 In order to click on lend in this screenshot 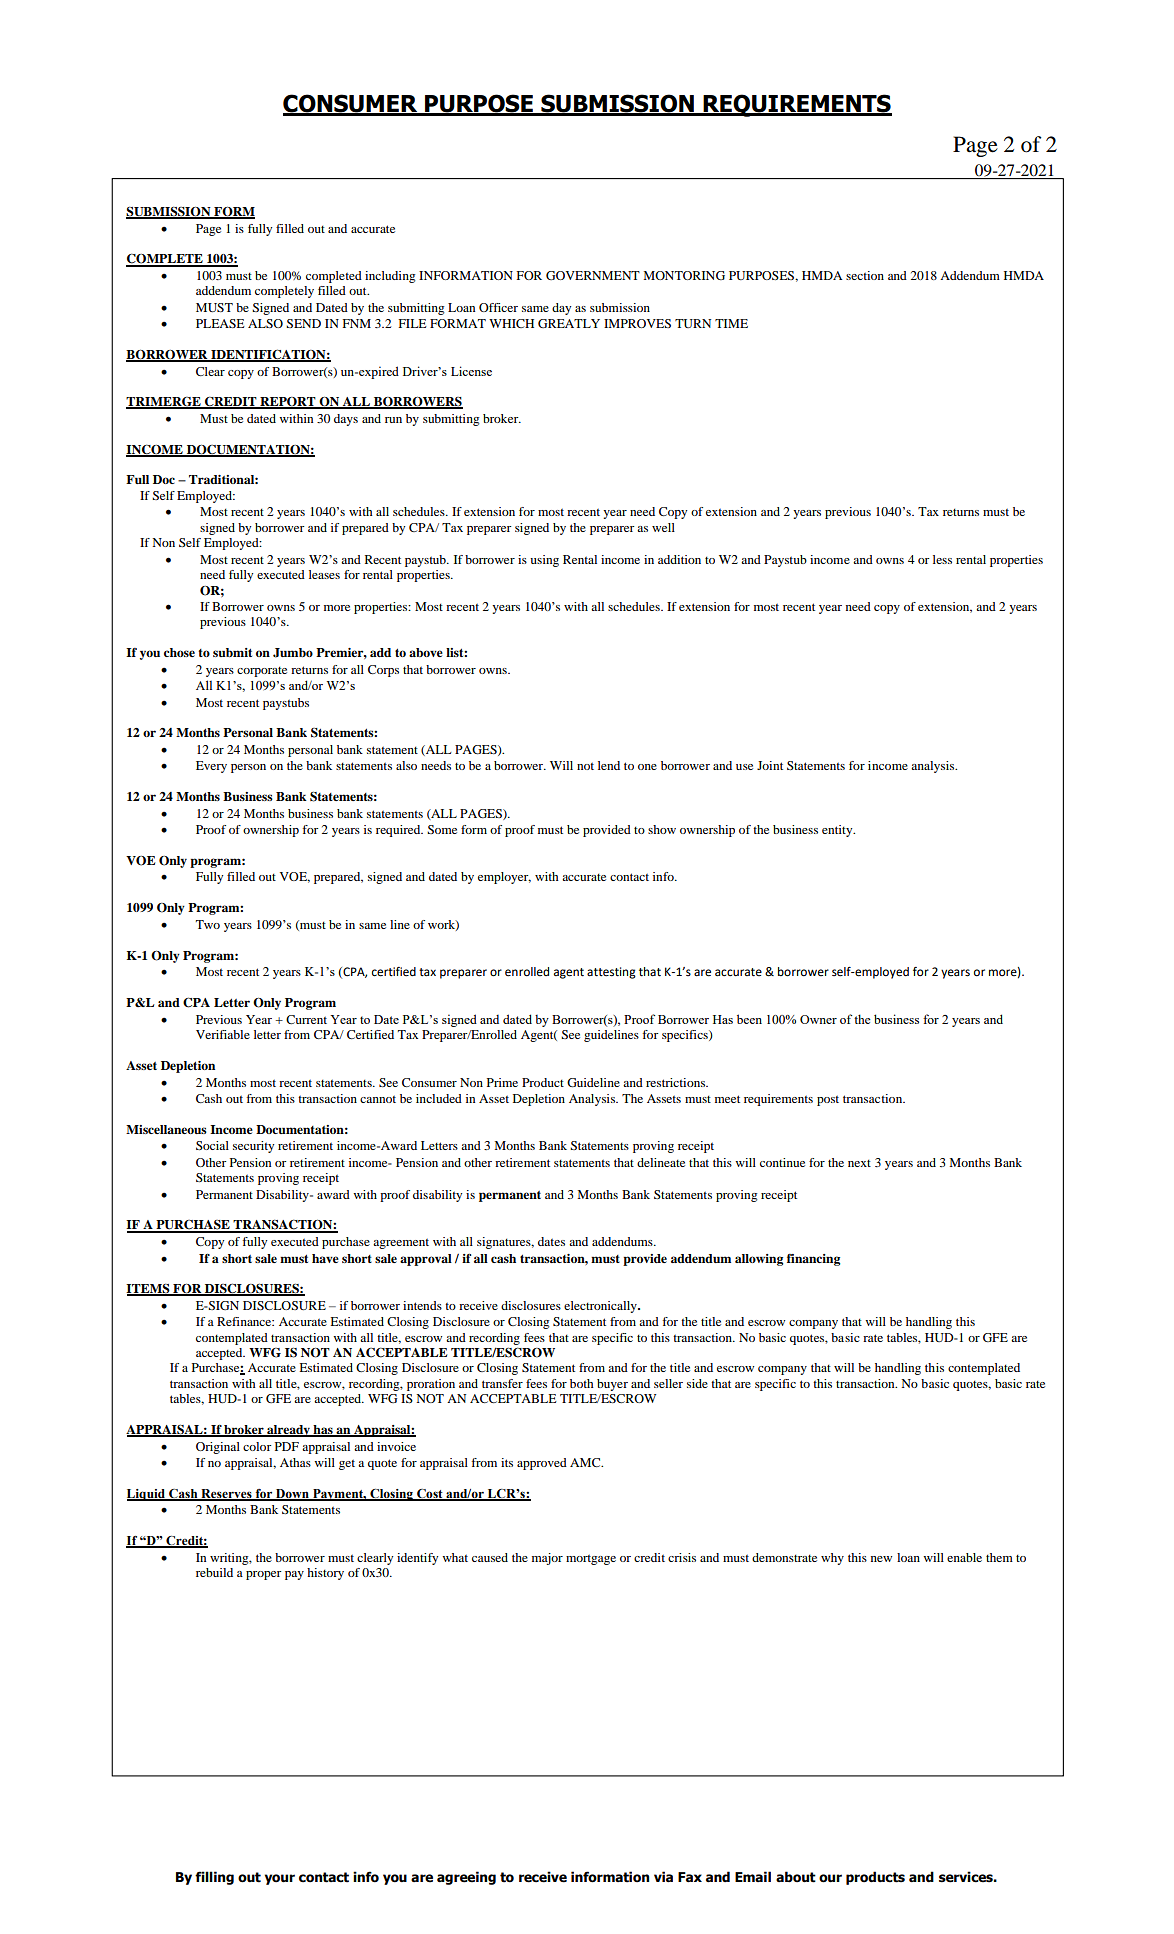, I will do `click(609, 765)`.
